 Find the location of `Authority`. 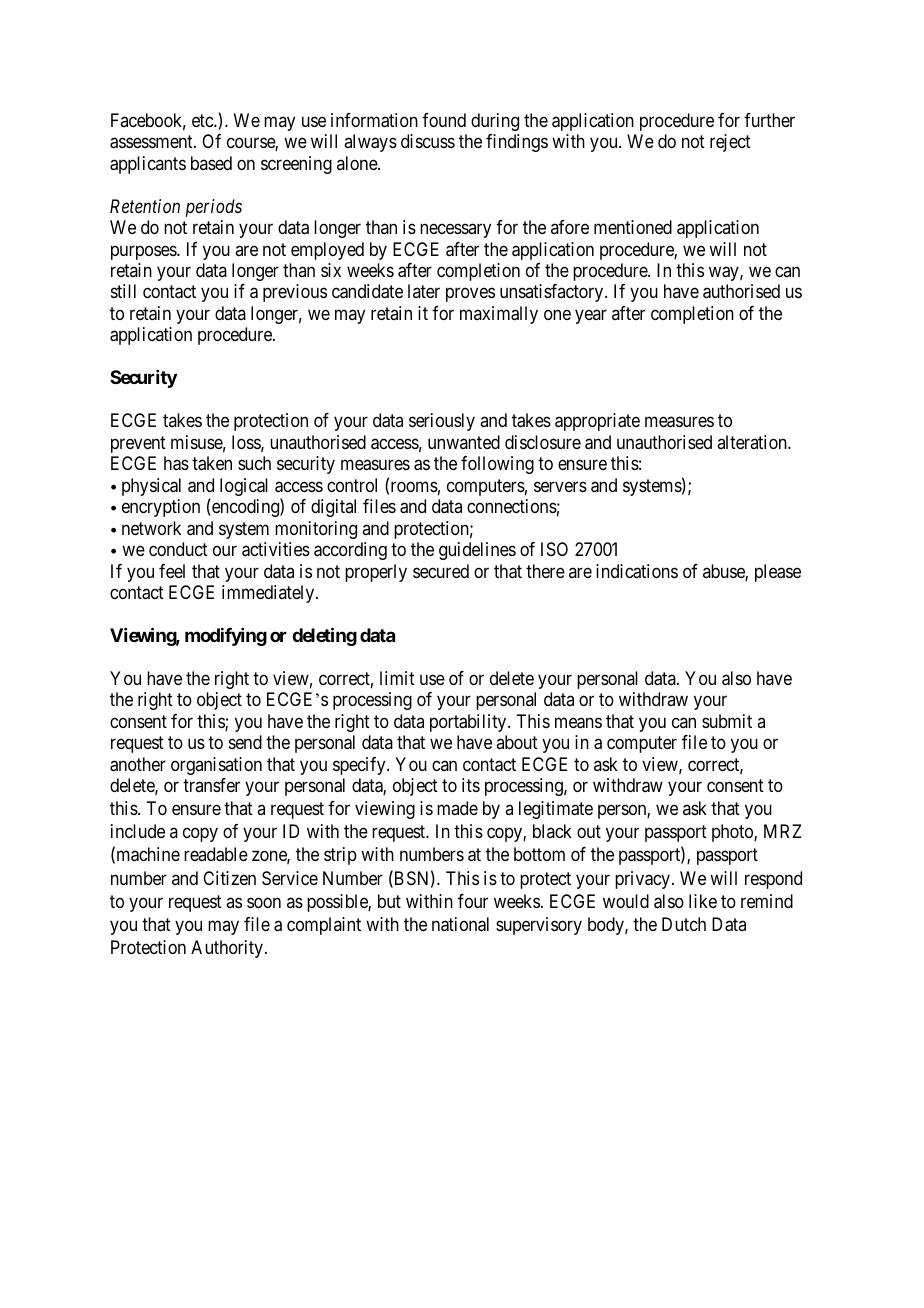

Authority is located at coordinates (228, 949).
